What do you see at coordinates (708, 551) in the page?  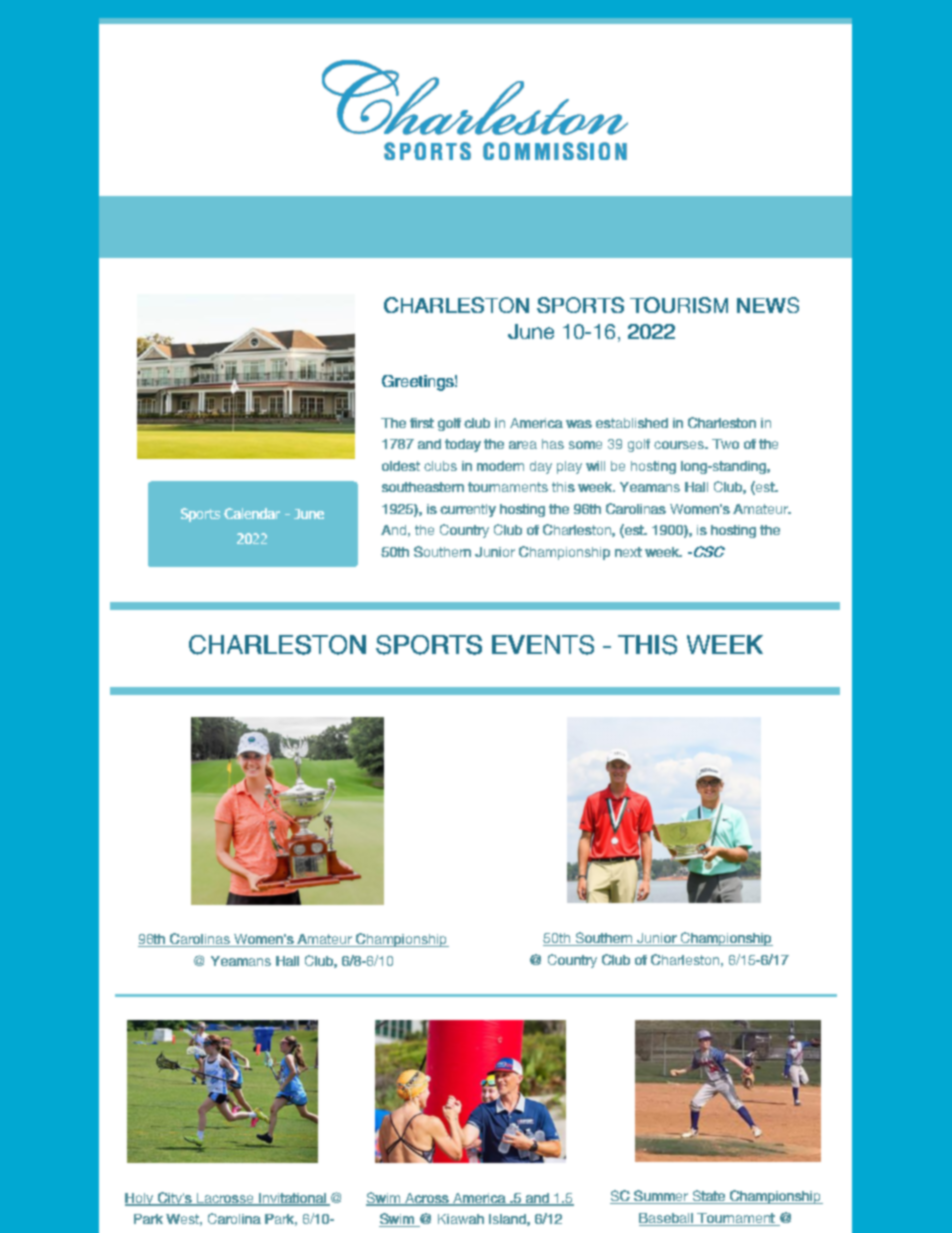 I see `CSC` at bounding box center [708, 551].
